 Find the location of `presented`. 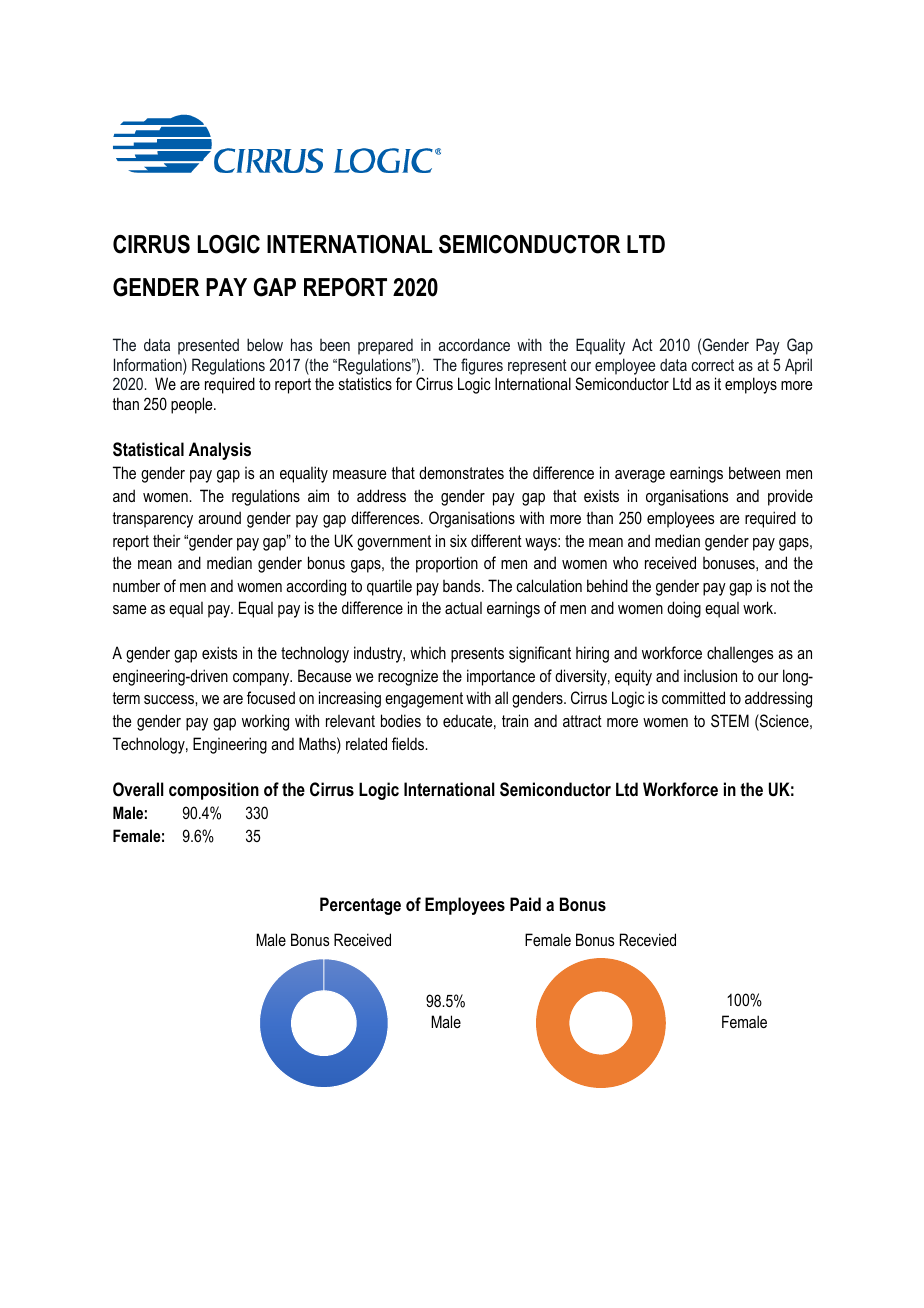

presented is located at coordinates (208, 346).
